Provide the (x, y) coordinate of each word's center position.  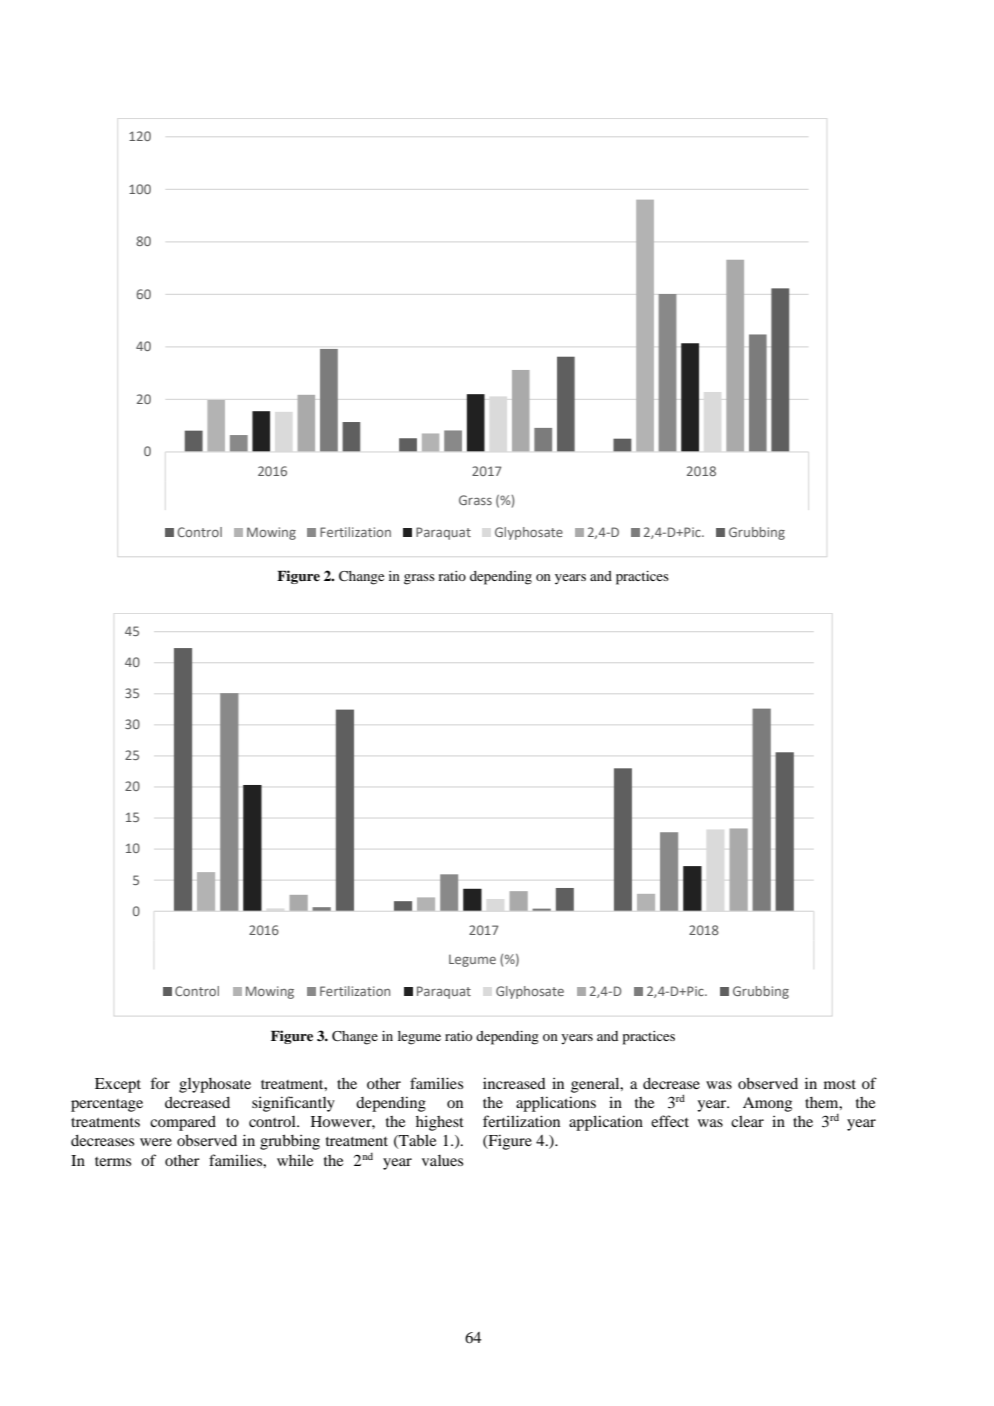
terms (113, 1161)
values (442, 1160)
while (295, 1160)
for (160, 1083)
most (840, 1084)
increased (514, 1083)
